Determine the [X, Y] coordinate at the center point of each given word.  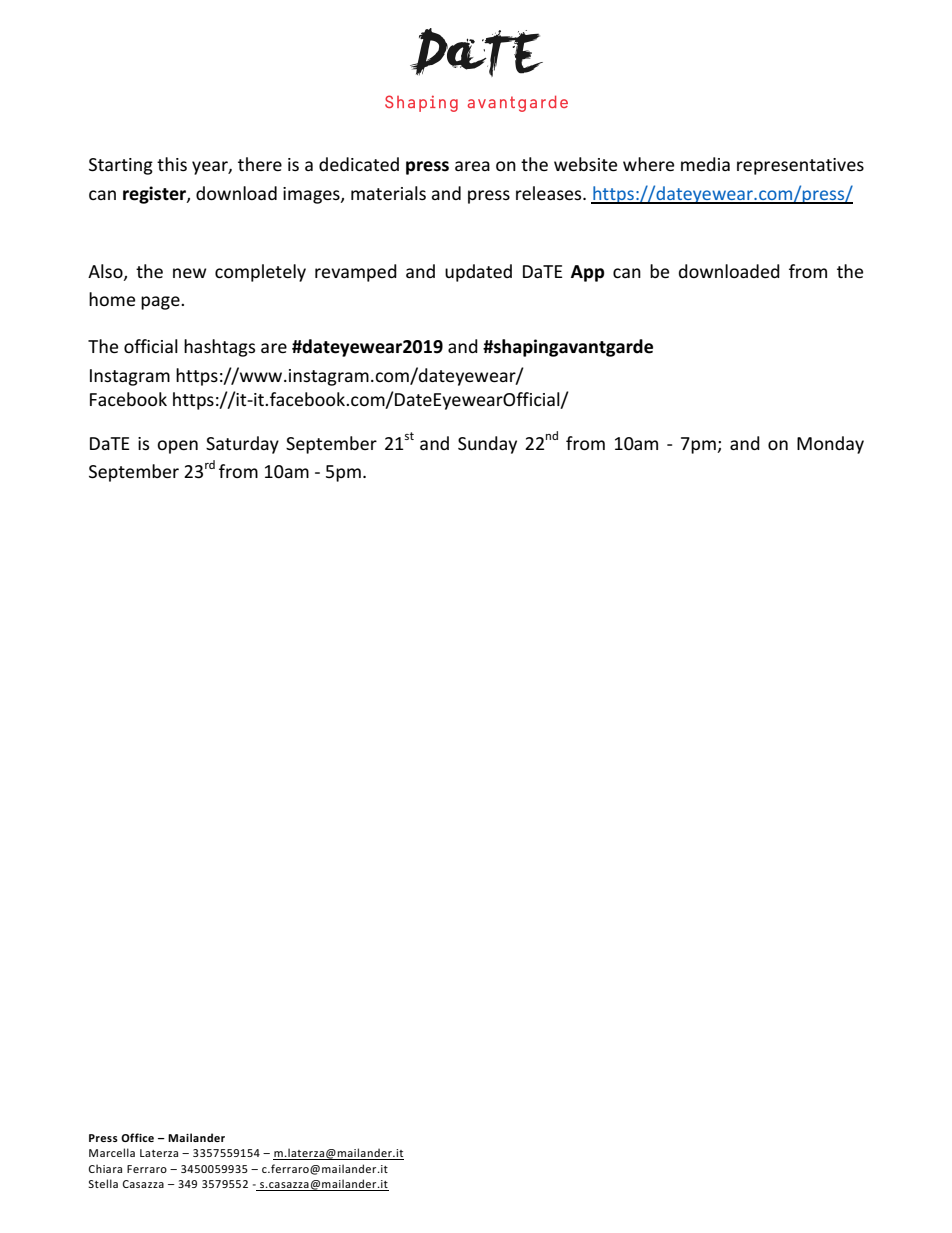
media [705, 164]
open [177, 447]
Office [137, 1137]
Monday [830, 445]
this [172, 164]
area [472, 166]
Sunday [487, 445]
